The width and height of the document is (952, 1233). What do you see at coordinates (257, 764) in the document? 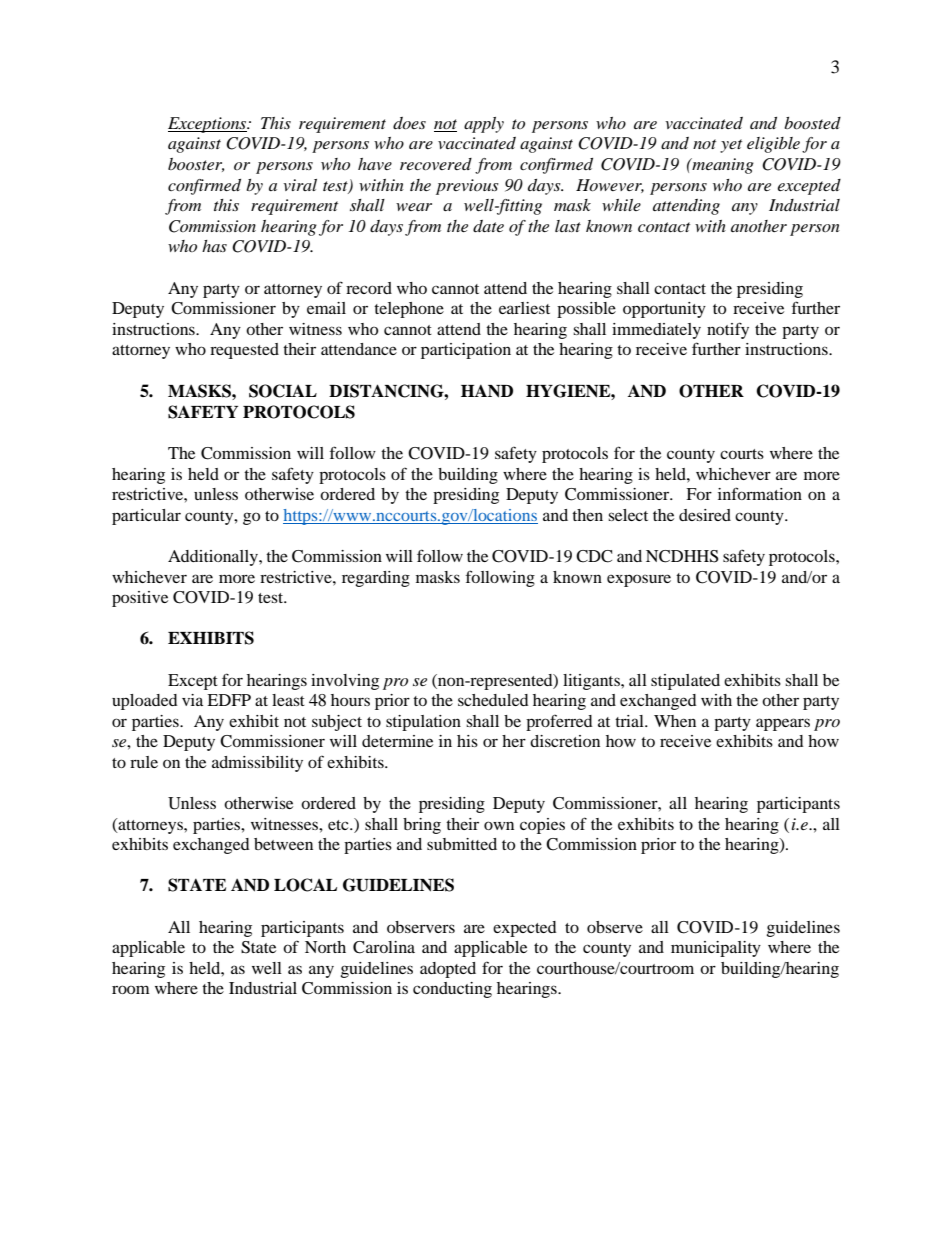
I see `admissibility` at bounding box center [257, 764].
